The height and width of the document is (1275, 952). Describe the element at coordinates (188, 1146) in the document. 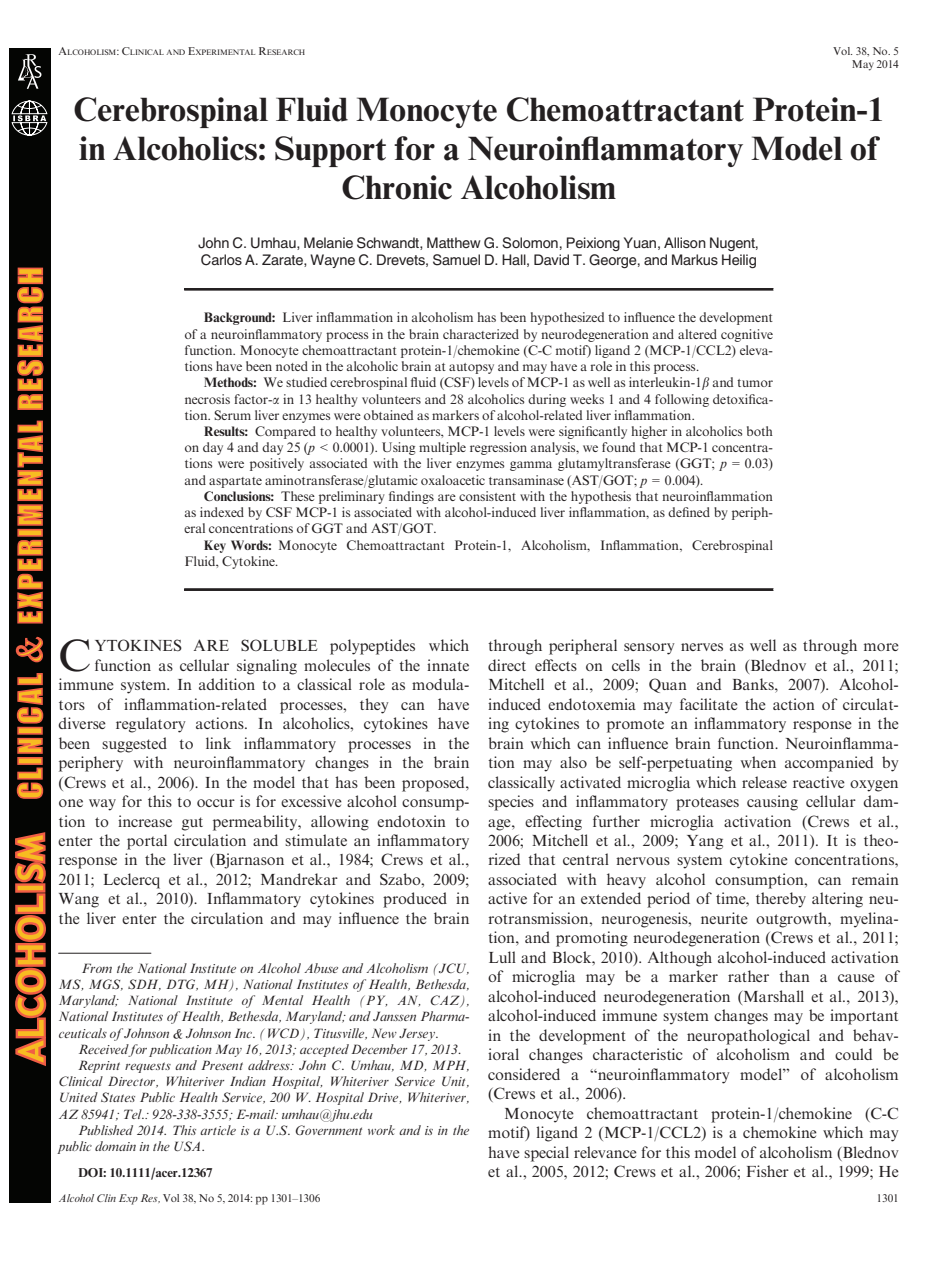

I see `USA` at that location.
